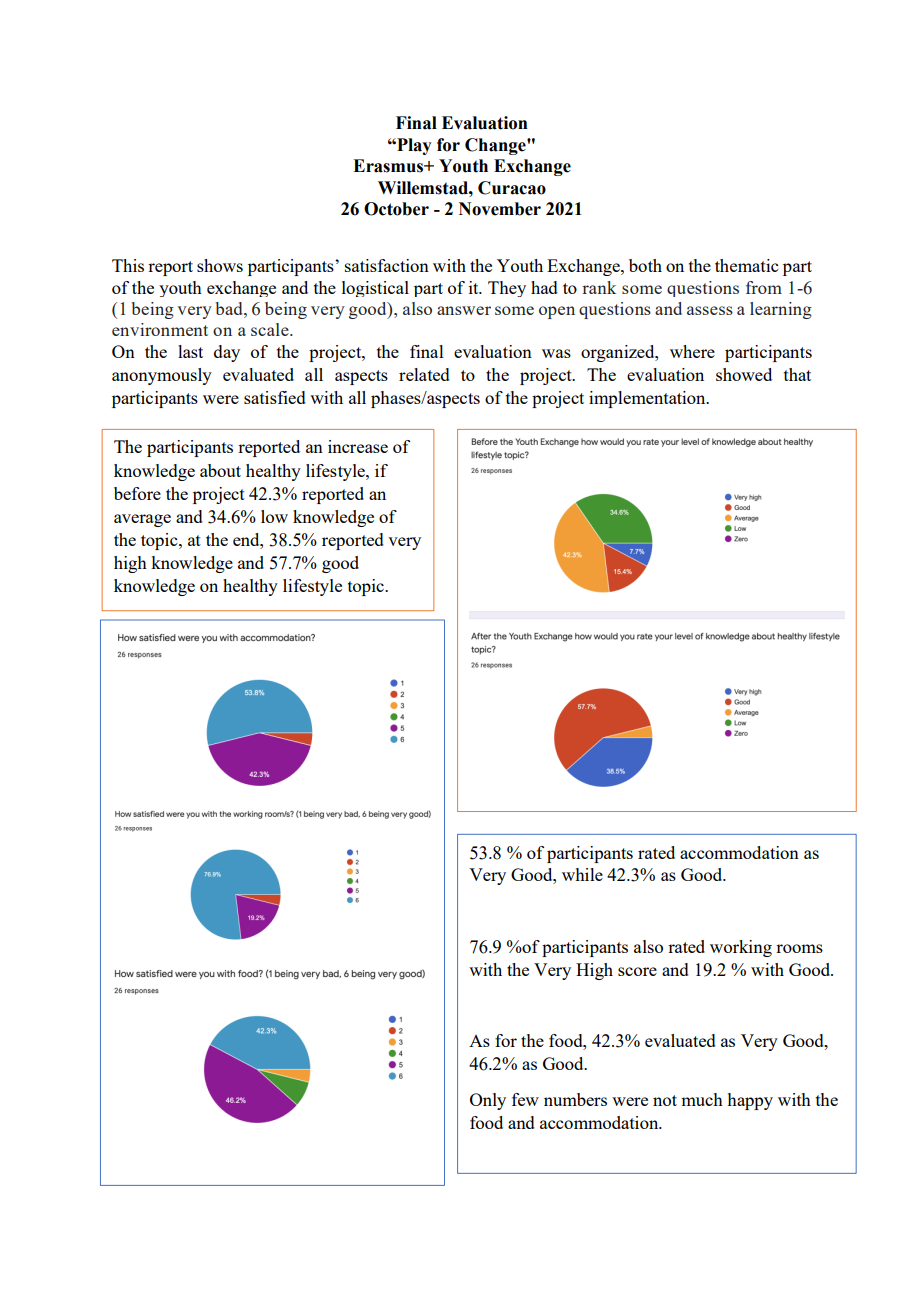  What do you see at coordinates (637, 971) in the page?
I see `score` at bounding box center [637, 971].
